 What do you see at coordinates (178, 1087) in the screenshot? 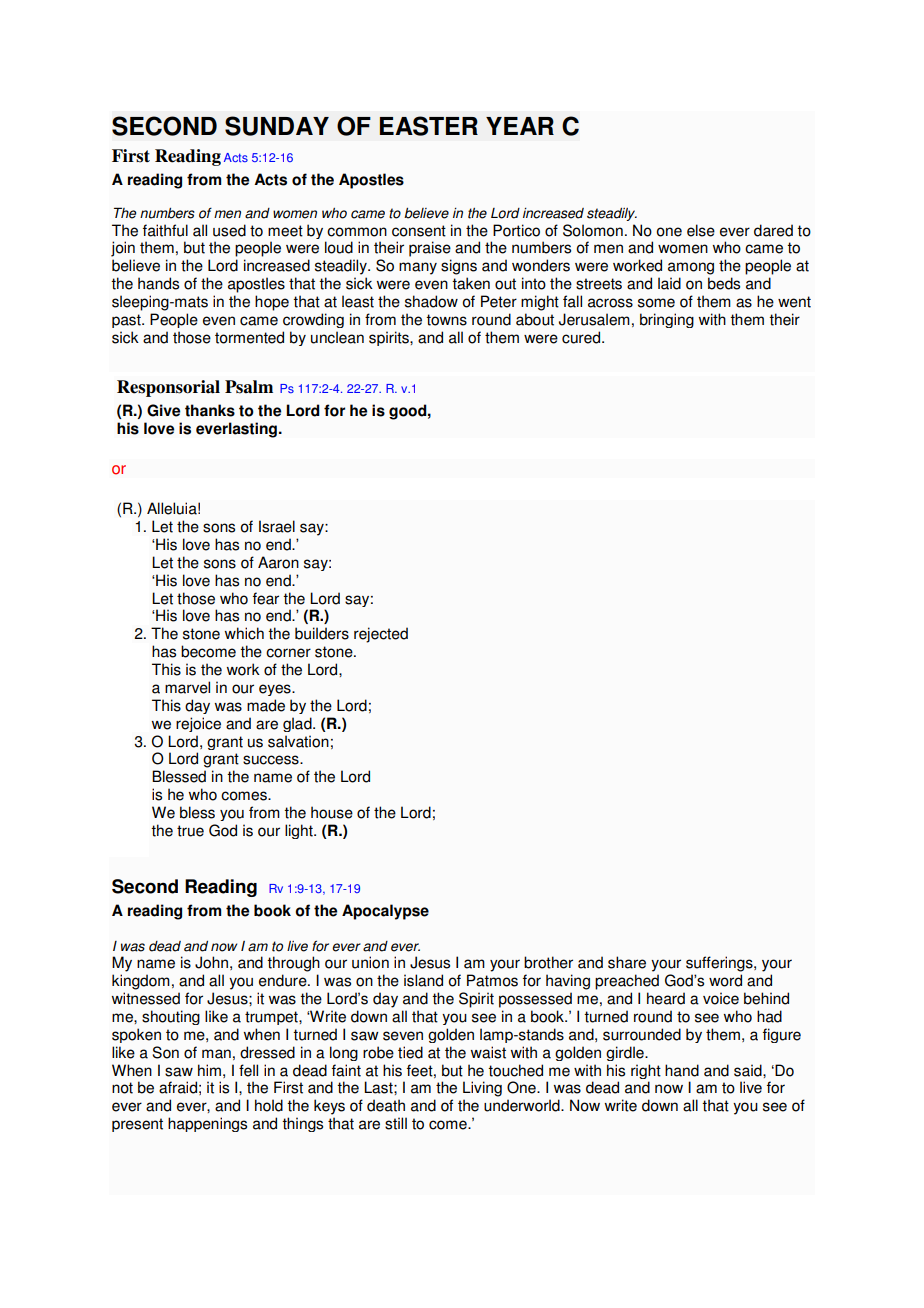
I see `afraid` at bounding box center [178, 1087].
